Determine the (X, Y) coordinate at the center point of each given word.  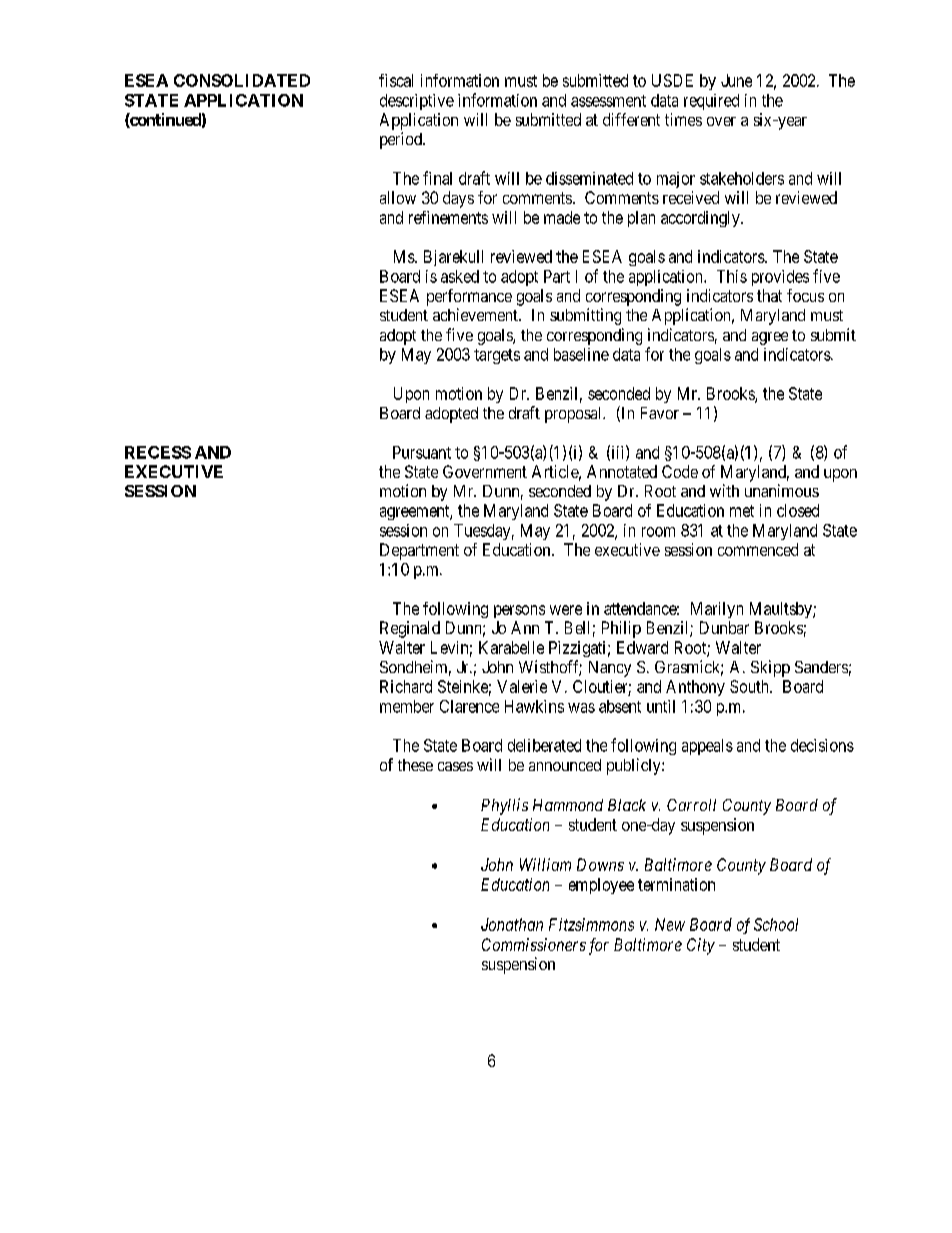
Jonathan (512, 924)
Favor (660, 413)
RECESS (158, 452)
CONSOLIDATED (242, 80)
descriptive (417, 102)
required (711, 102)
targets (497, 356)
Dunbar (724, 627)
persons (519, 611)
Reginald (410, 629)
